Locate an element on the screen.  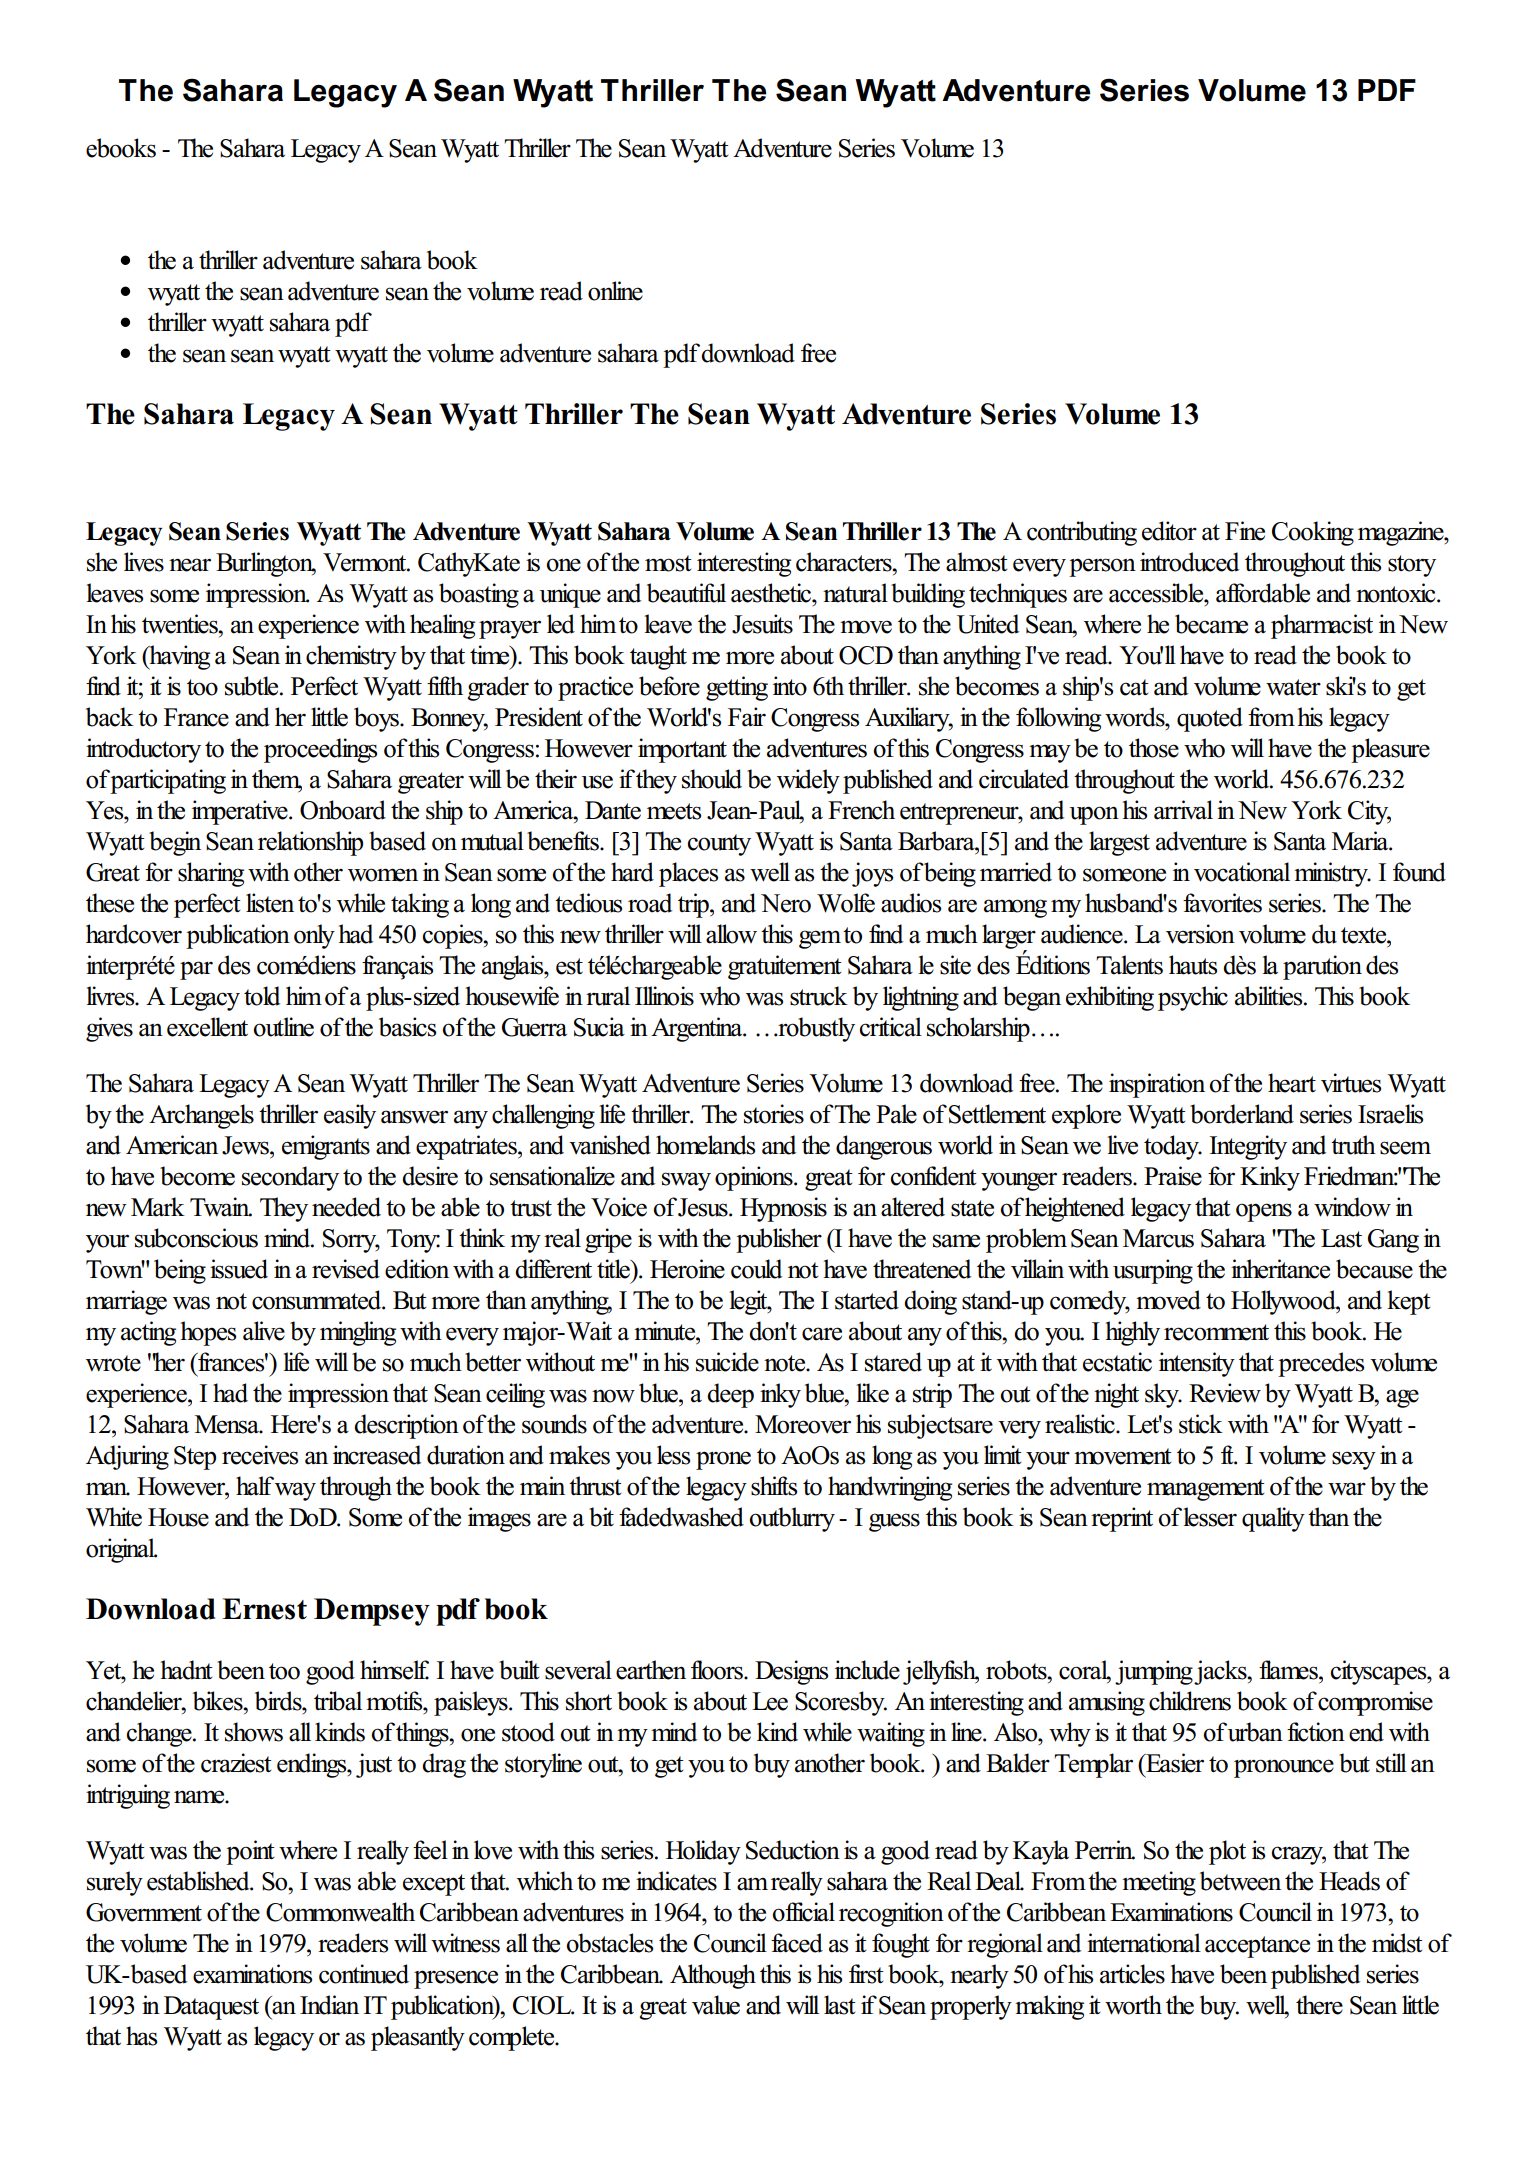
issued is located at coordinates (239, 1269).
